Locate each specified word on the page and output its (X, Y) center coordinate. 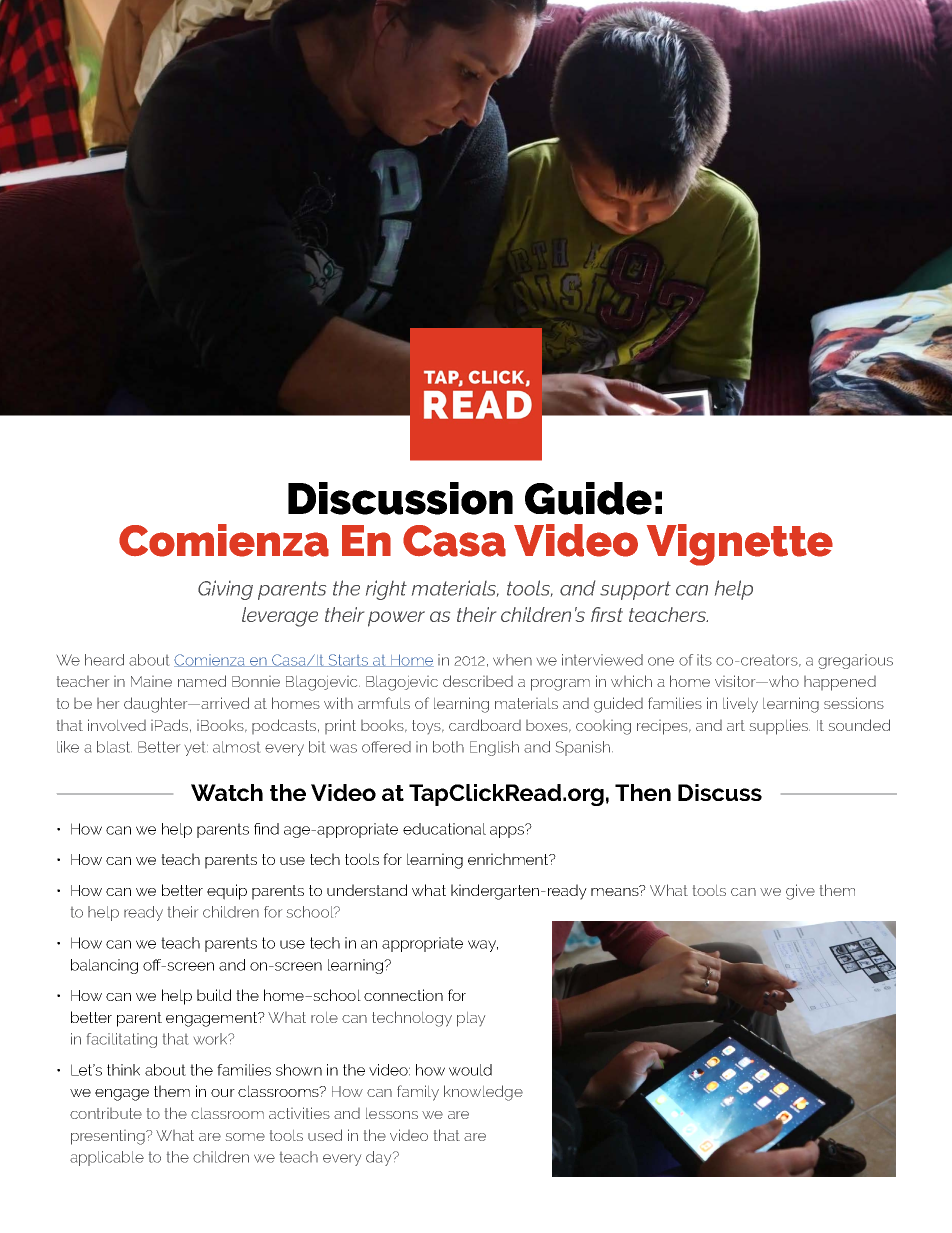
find (266, 829)
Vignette (740, 545)
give (800, 892)
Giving (225, 590)
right (386, 590)
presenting (109, 1137)
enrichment (509, 859)
